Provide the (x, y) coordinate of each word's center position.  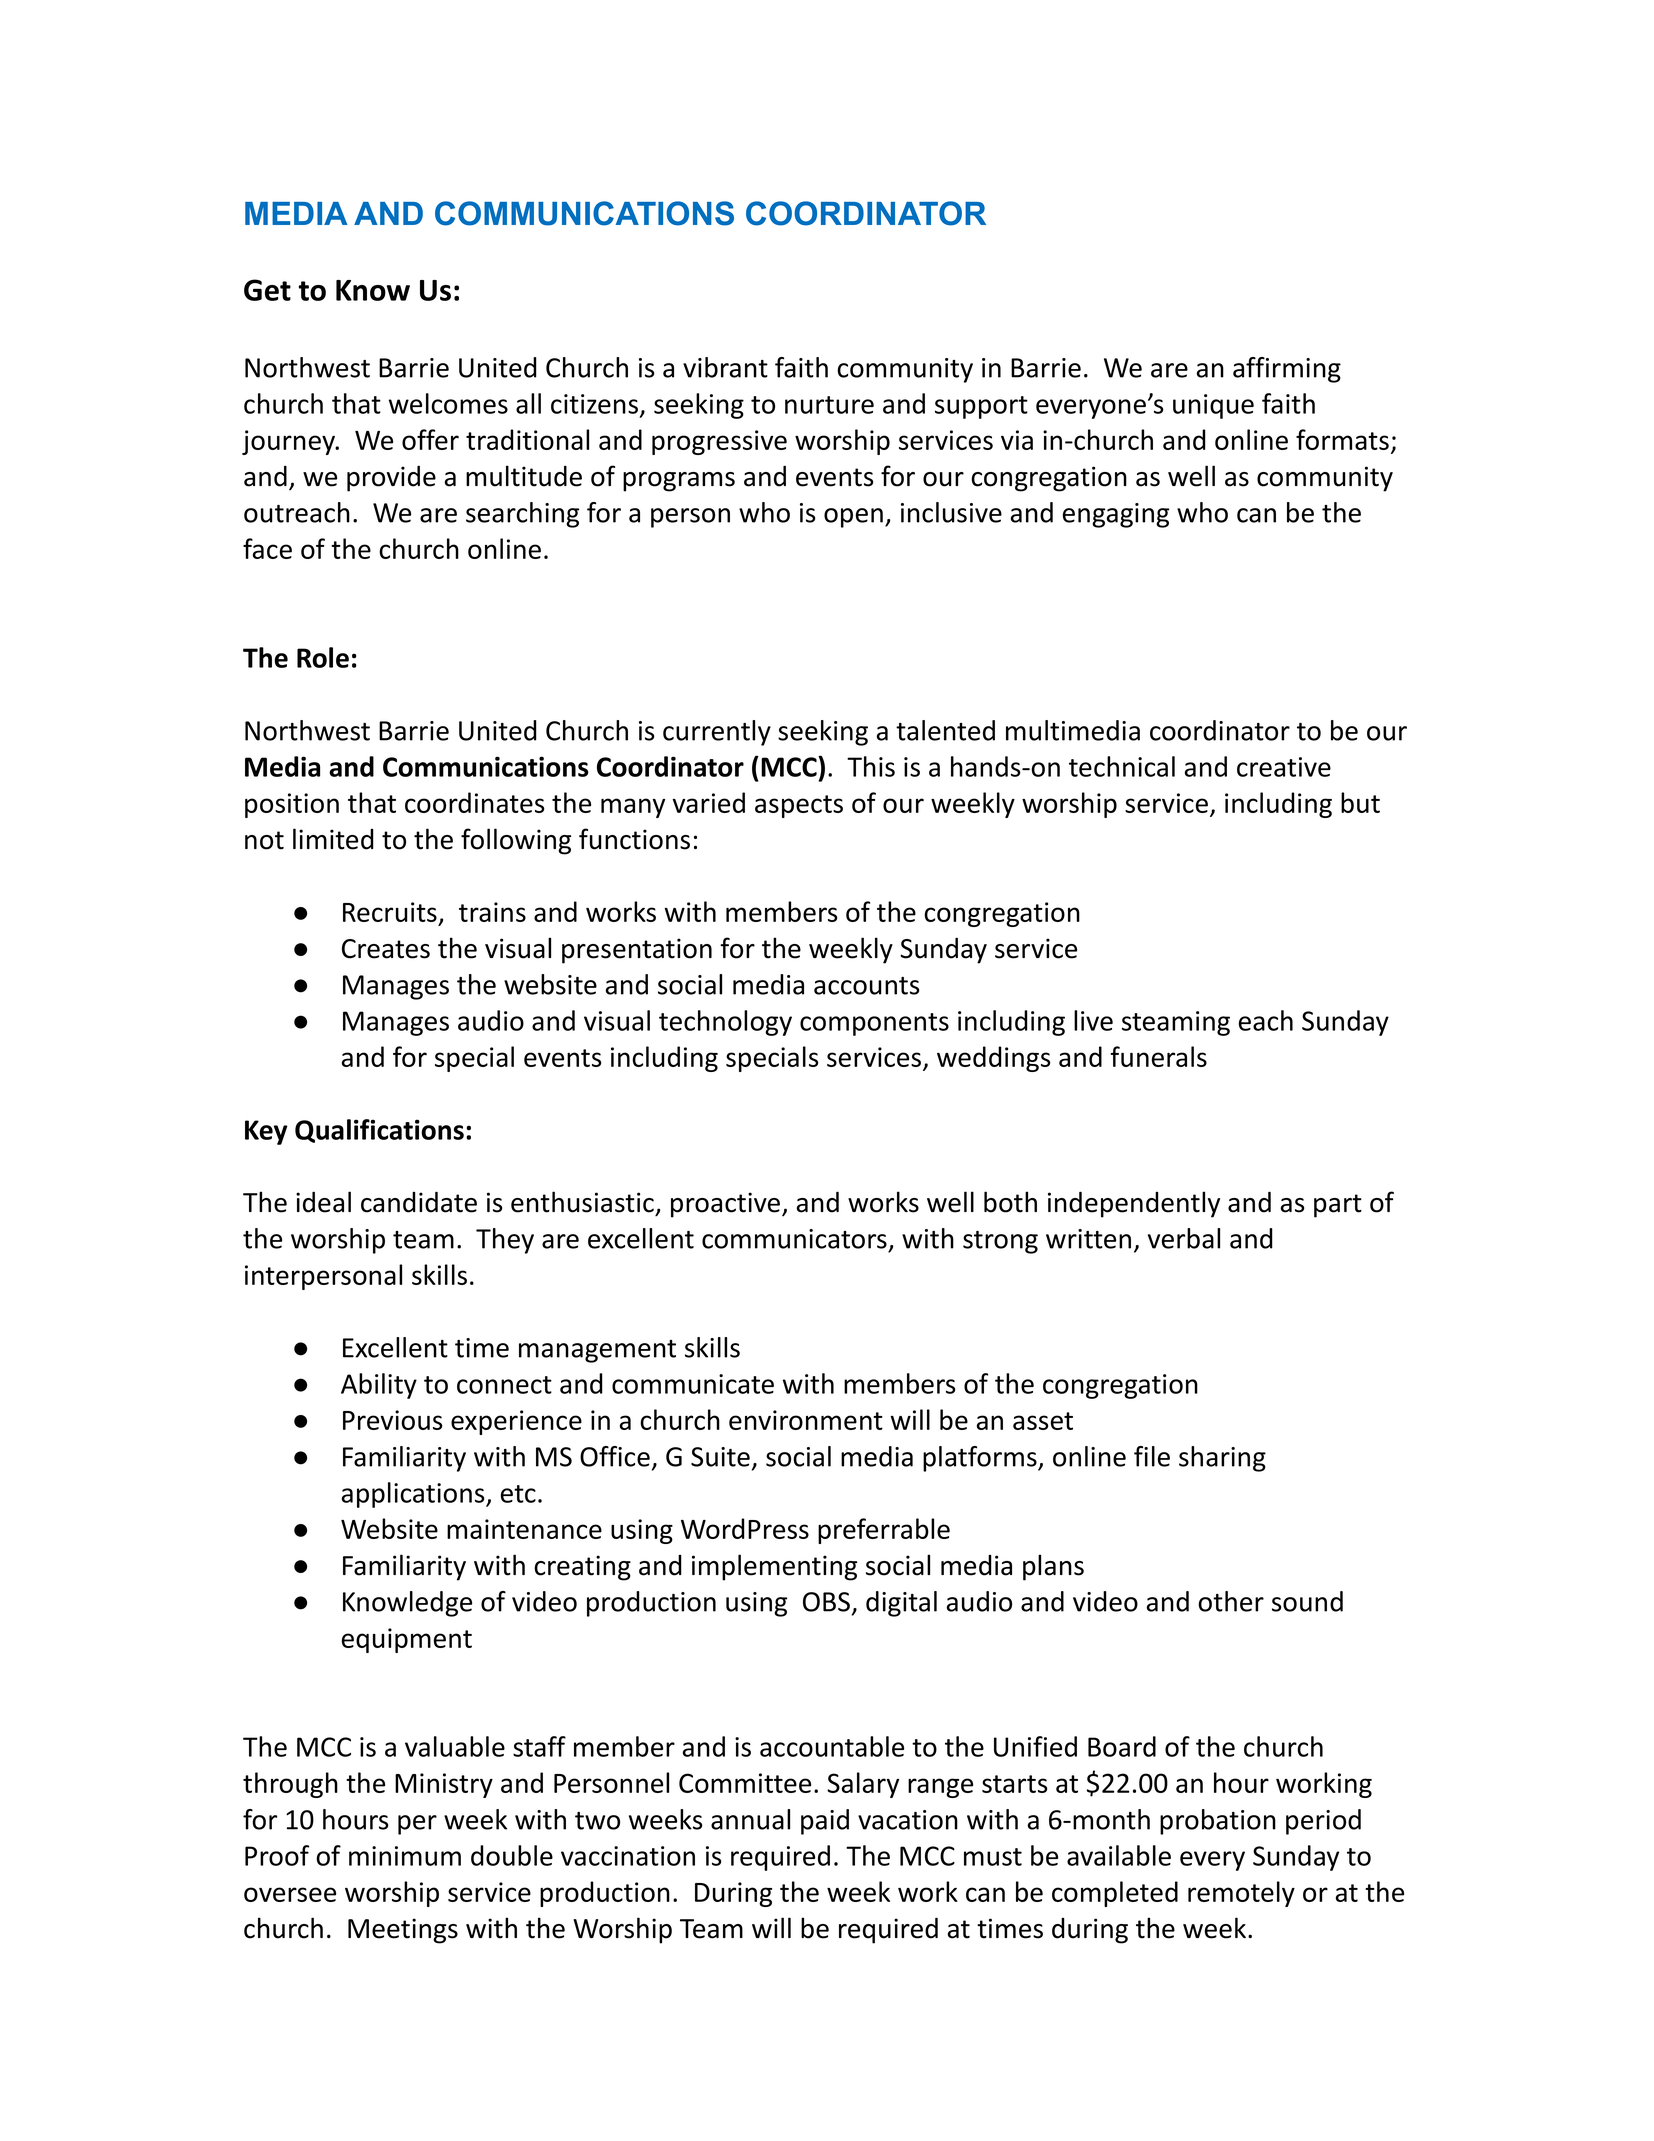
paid (825, 1822)
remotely (1241, 1894)
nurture (829, 405)
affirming (1287, 370)
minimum (405, 1856)
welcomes (448, 403)
